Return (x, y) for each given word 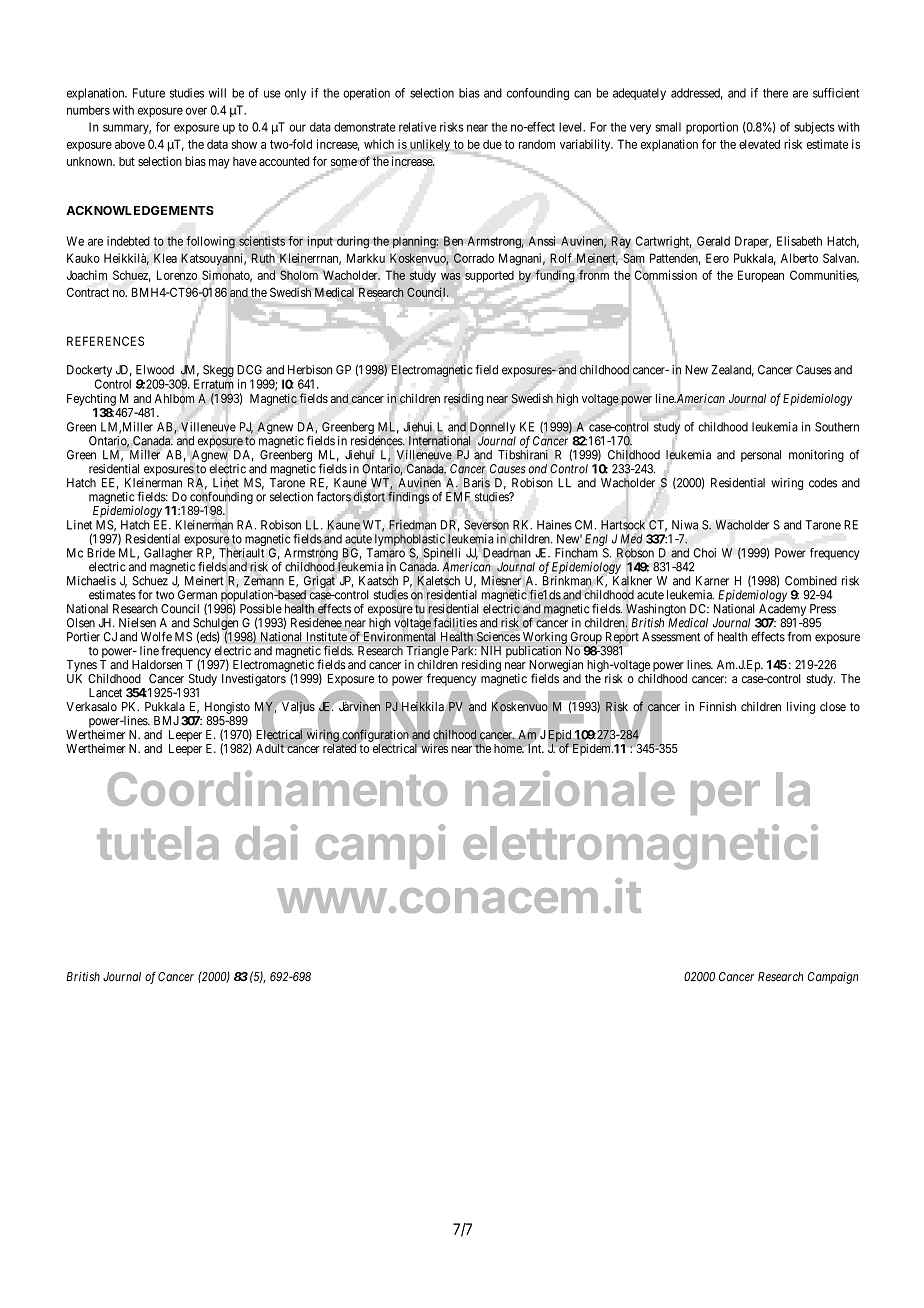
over (196, 111)
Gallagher (168, 555)
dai (267, 842)
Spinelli (441, 554)
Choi (705, 553)
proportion (712, 128)
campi (380, 846)
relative (417, 127)
